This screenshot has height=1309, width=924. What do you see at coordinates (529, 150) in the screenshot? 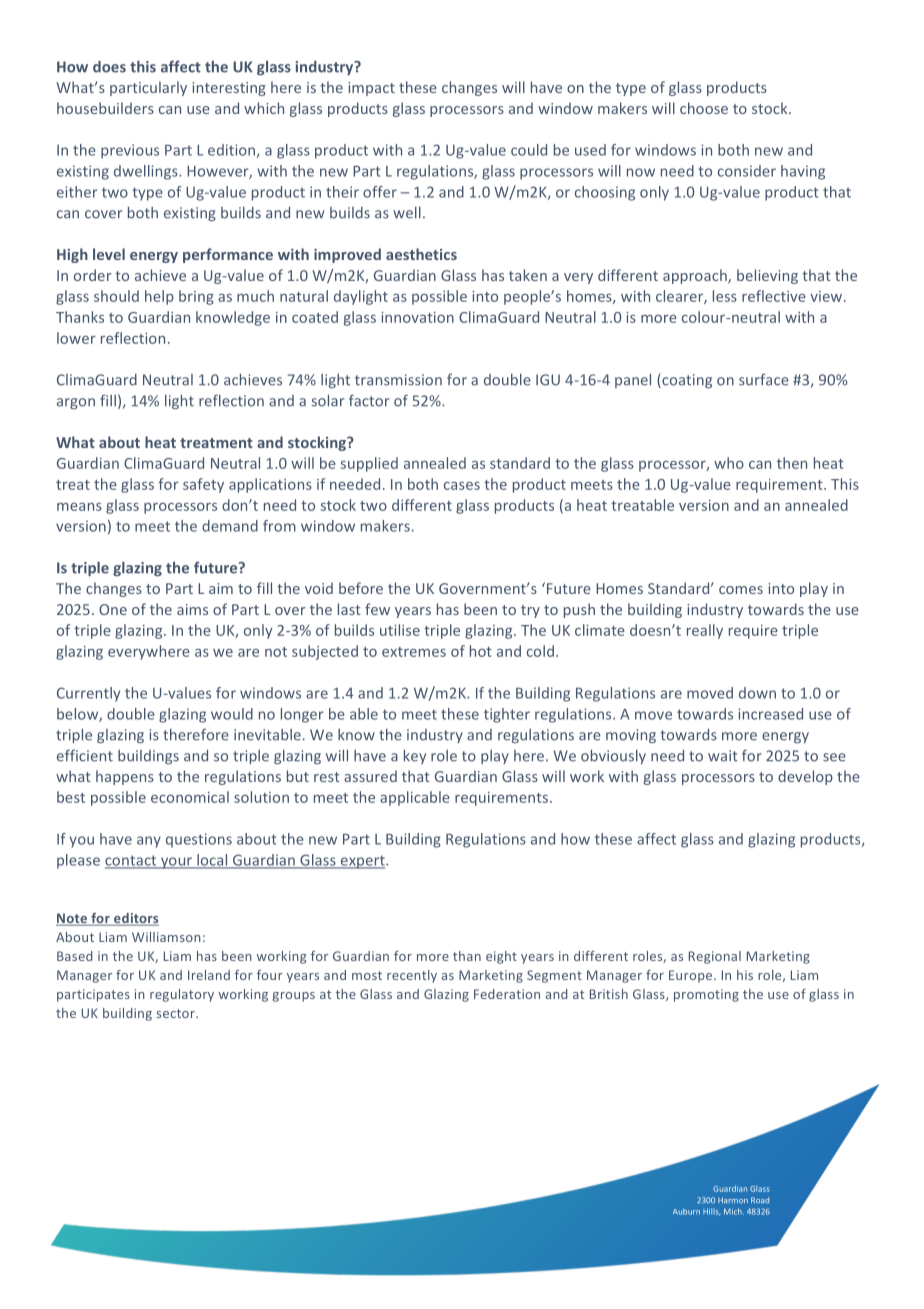
I see `could` at bounding box center [529, 150].
